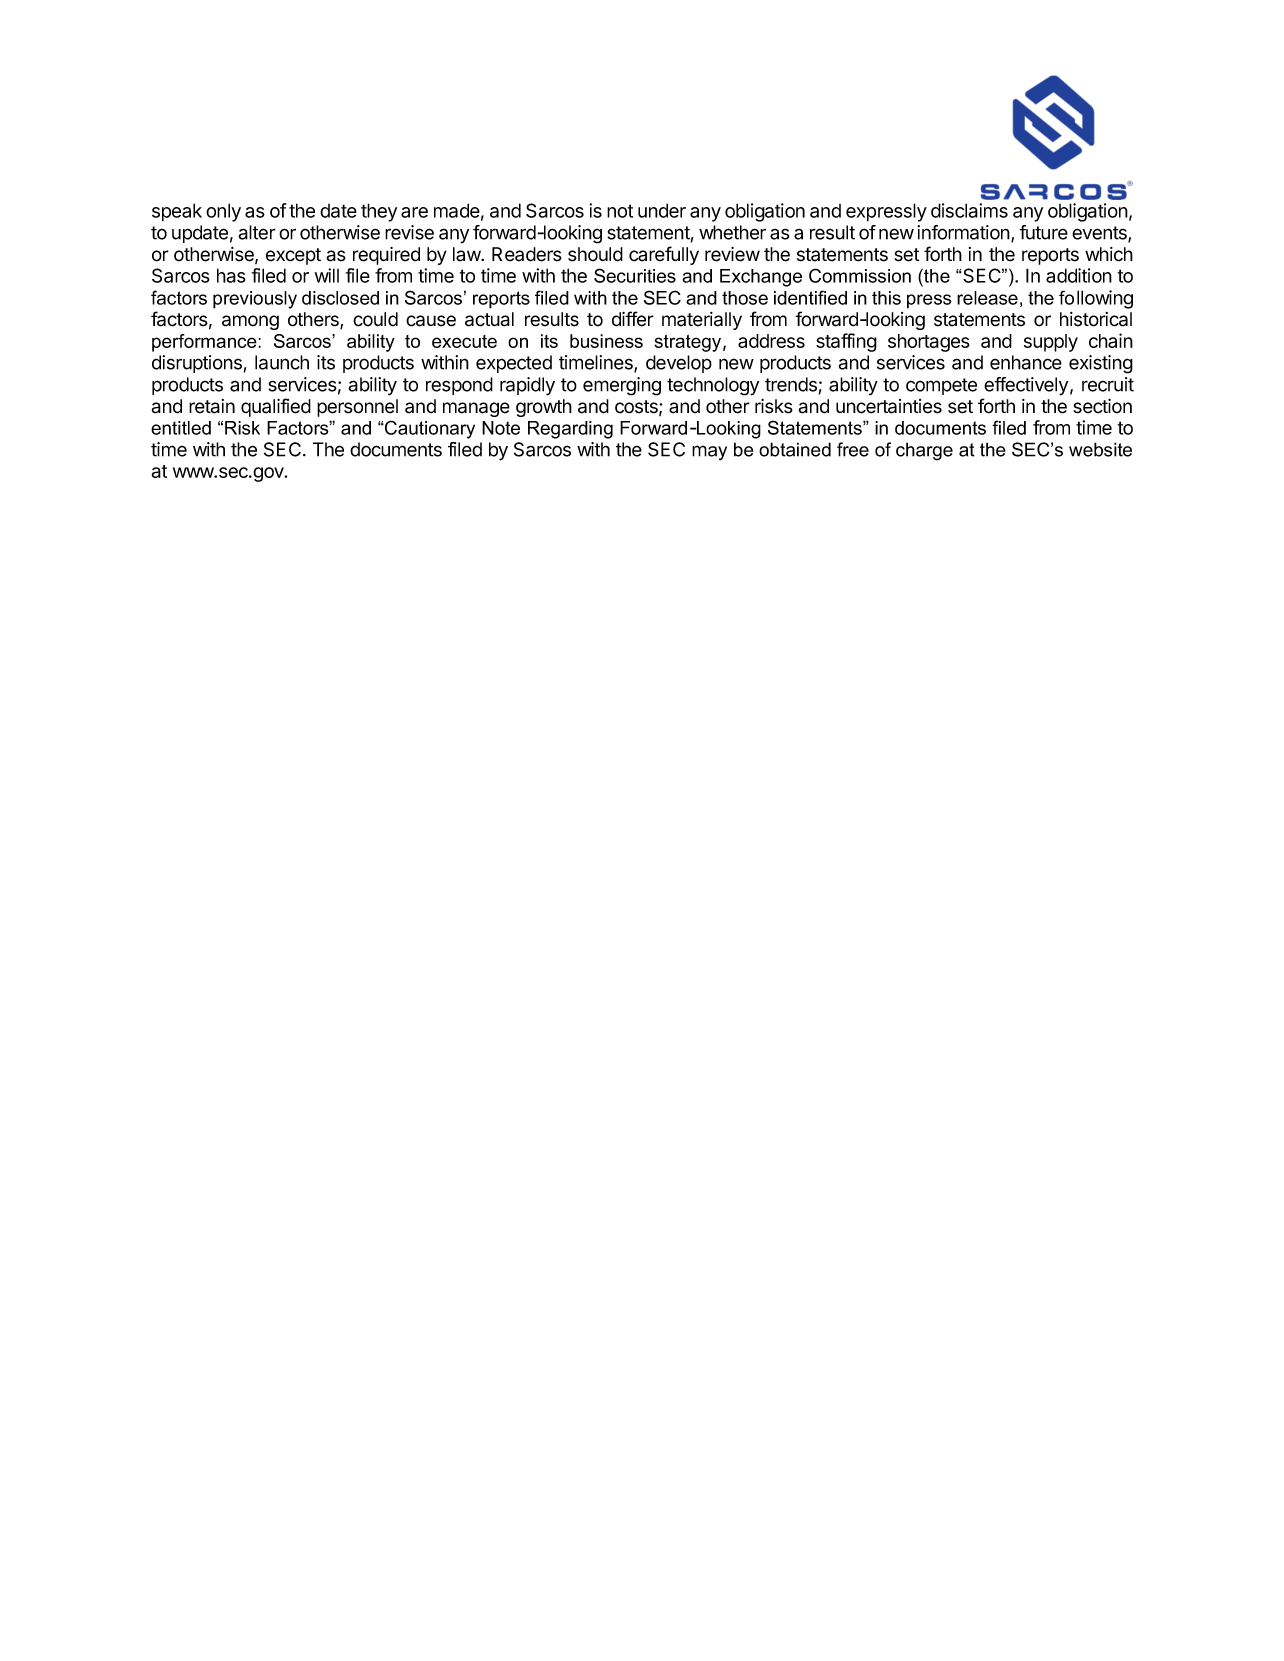 Image resolution: width=1284 pixels, height=1661 pixels. I want to click on release, so click(987, 298).
